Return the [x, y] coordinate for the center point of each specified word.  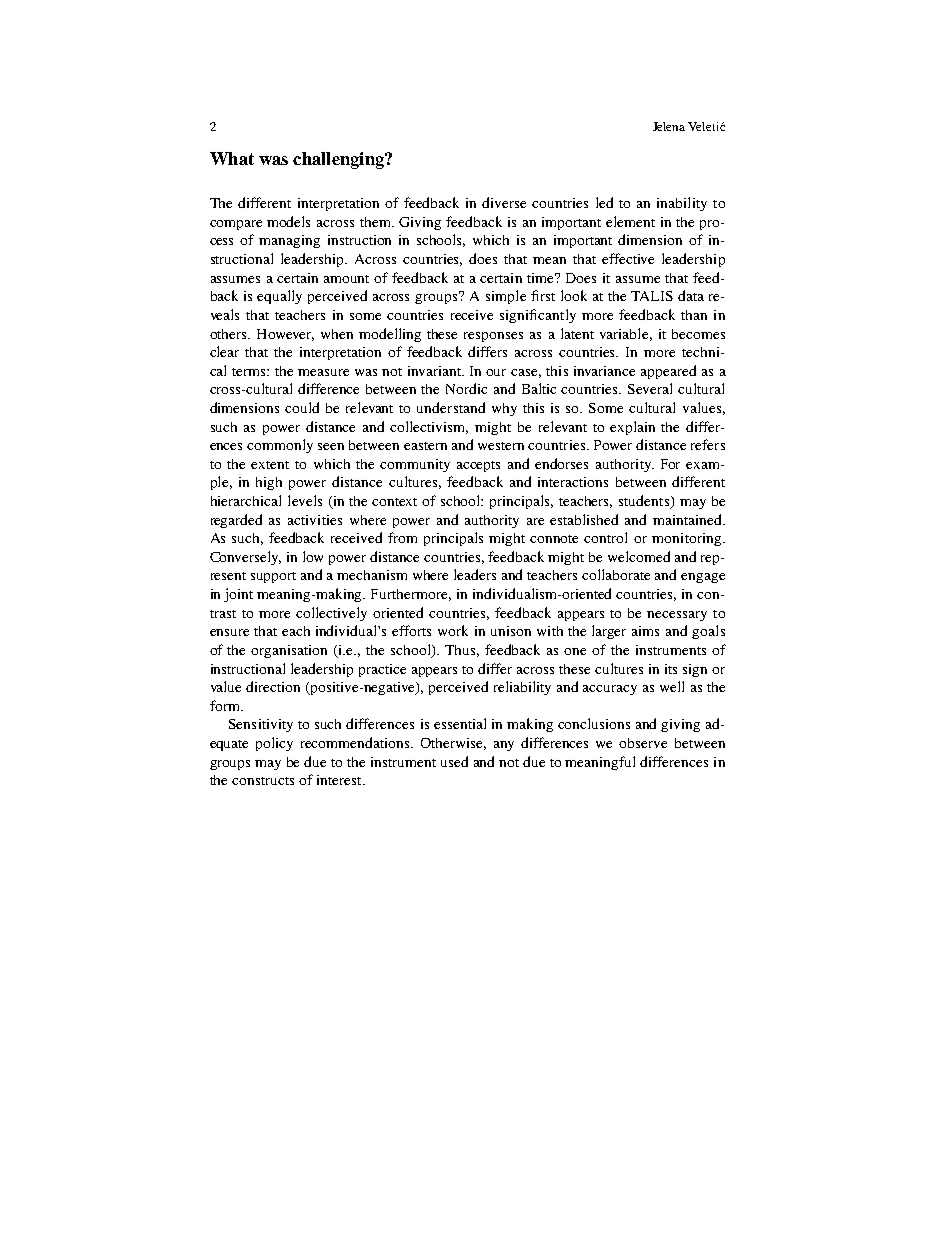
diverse [504, 202]
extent [270, 465]
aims [645, 631]
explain [632, 428]
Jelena [669, 126]
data [691, 295]
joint [238, 595]
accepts [478, 466]
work [453, 630]
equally [279, 297]
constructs [263, 781]
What [232, 158]
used [454, 761]
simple [506, 297]
